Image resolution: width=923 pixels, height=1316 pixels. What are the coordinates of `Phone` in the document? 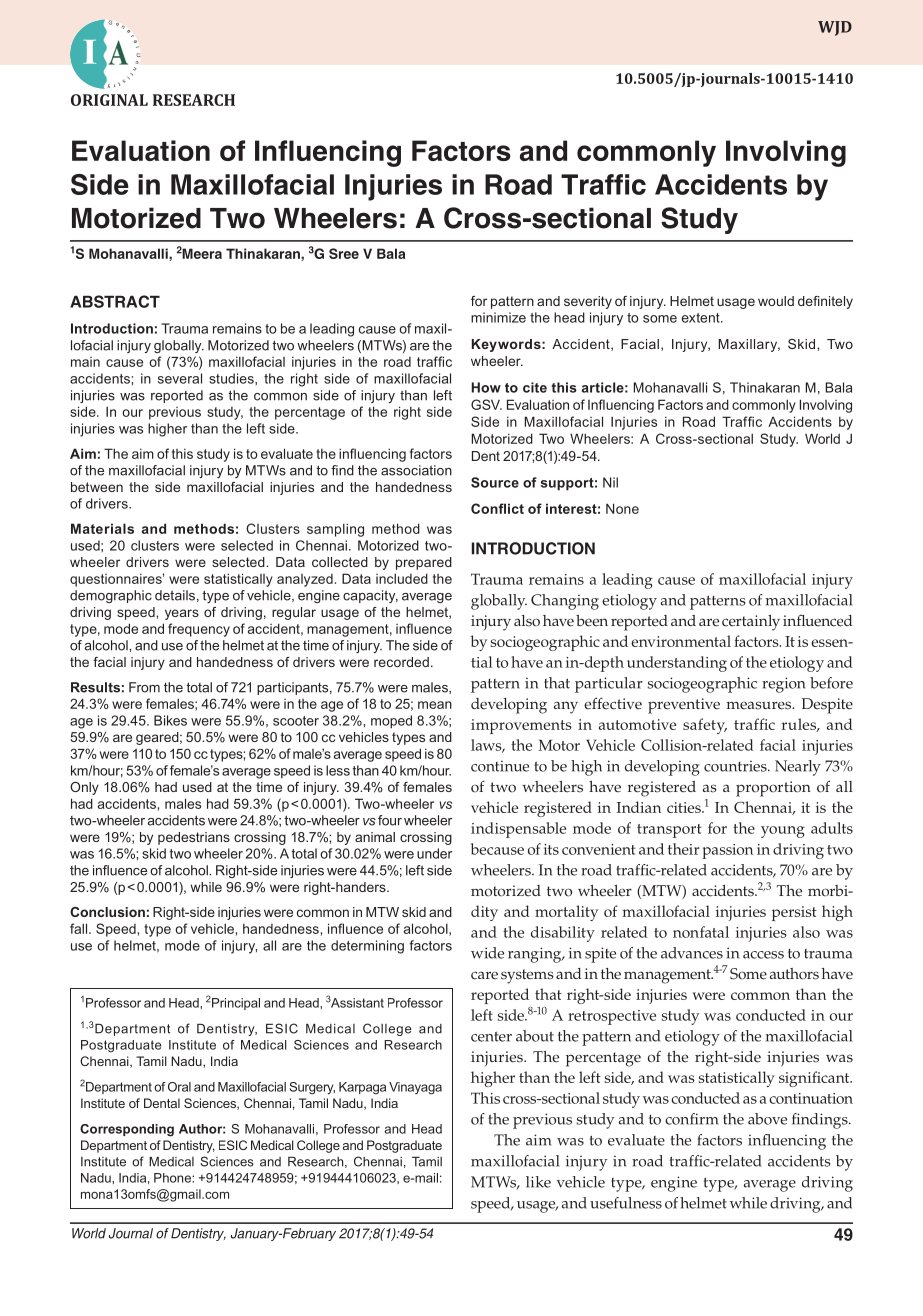 It's located at (173, 1178).
